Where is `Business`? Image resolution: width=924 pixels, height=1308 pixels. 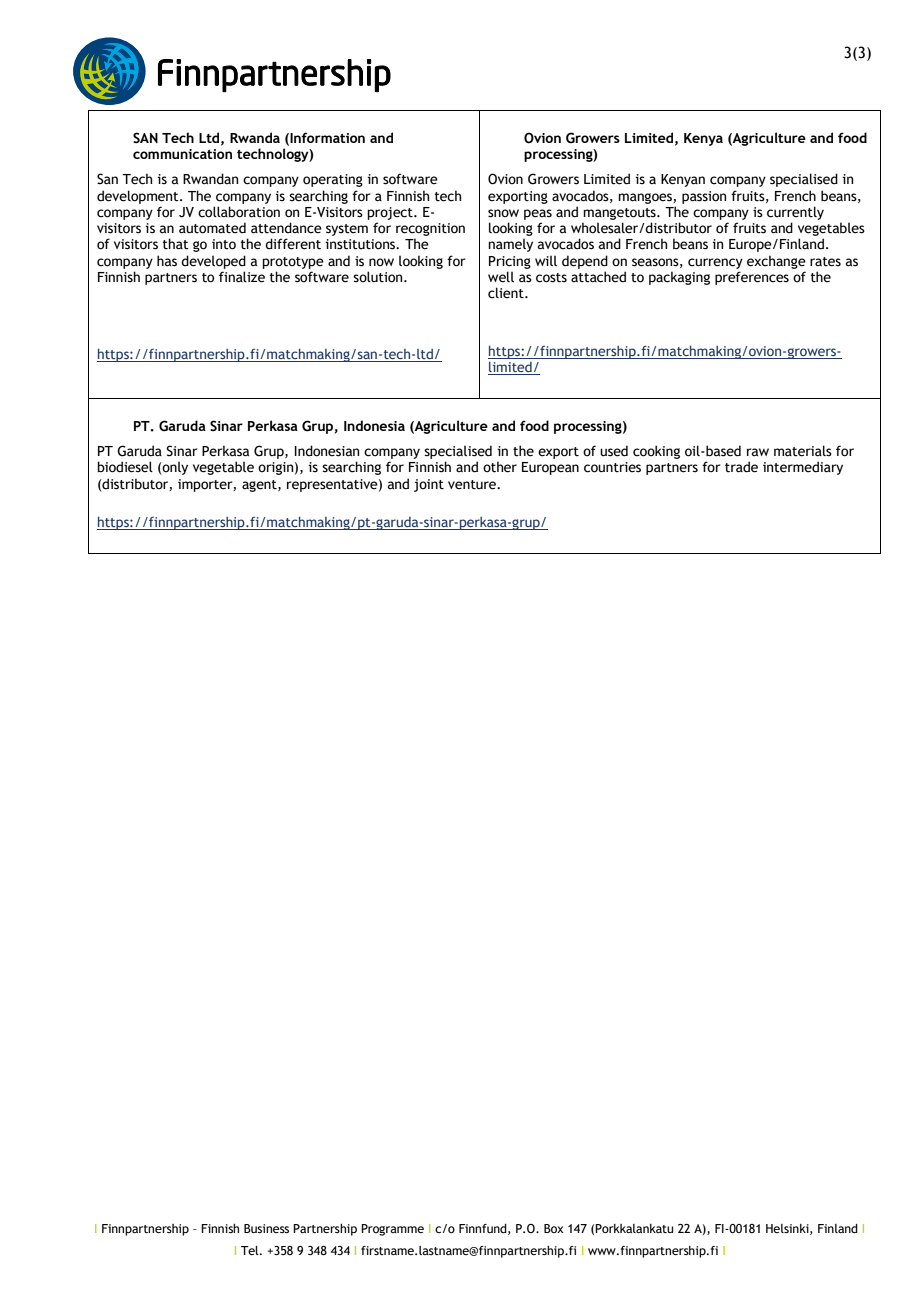
Business is located at coordinates (266, 1228).
